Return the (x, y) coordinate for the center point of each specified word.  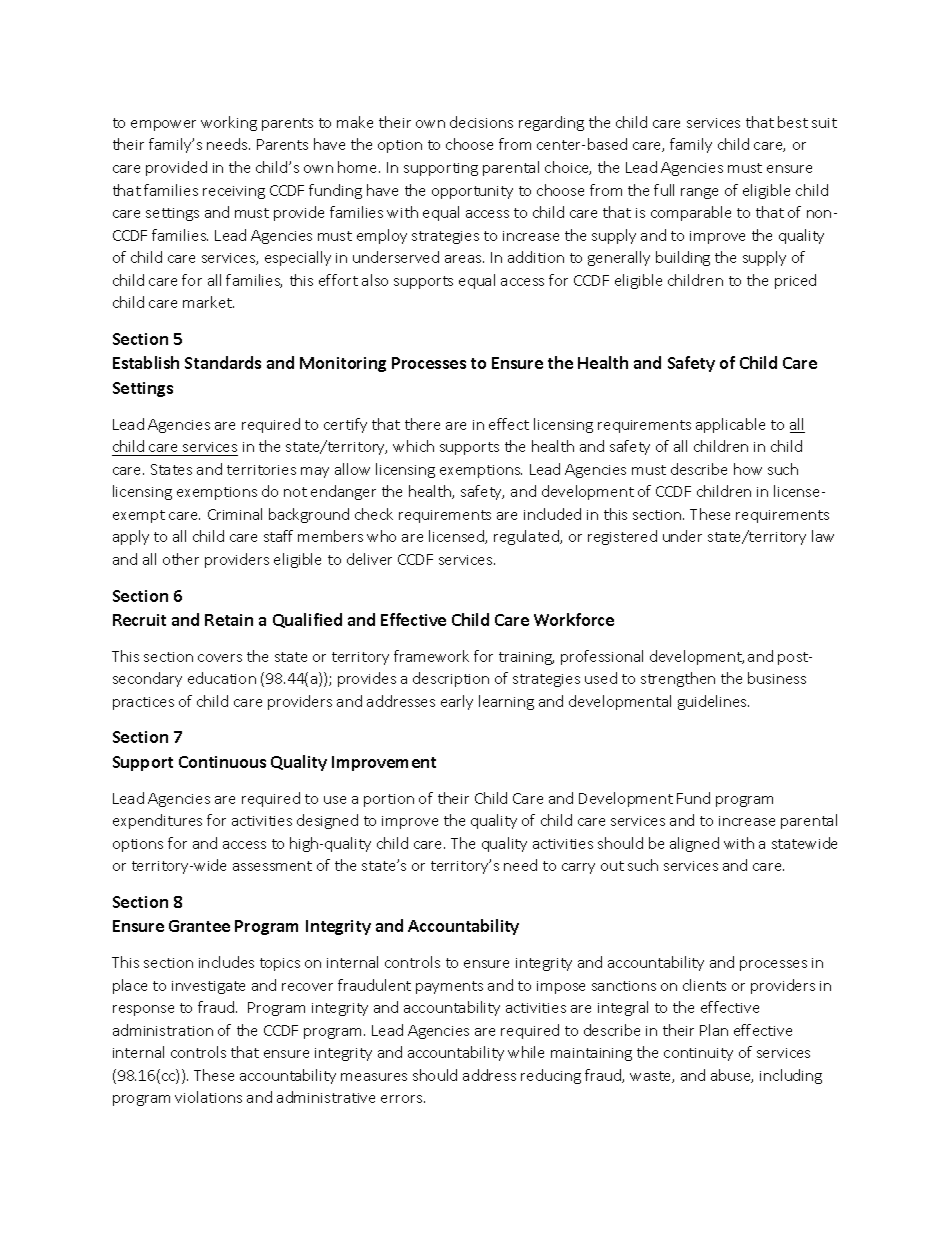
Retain (229, 620)
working (229, 123)
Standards (223, 362)
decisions (481, 122)
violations (208, 1097)
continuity (698, 1054)
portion (389, 800)
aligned (694, 844)
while (526, 1052)
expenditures (157, 821)
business (777, 678)
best (793, 122)
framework (431, 656)
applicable (730, 425)
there (422, 424)
